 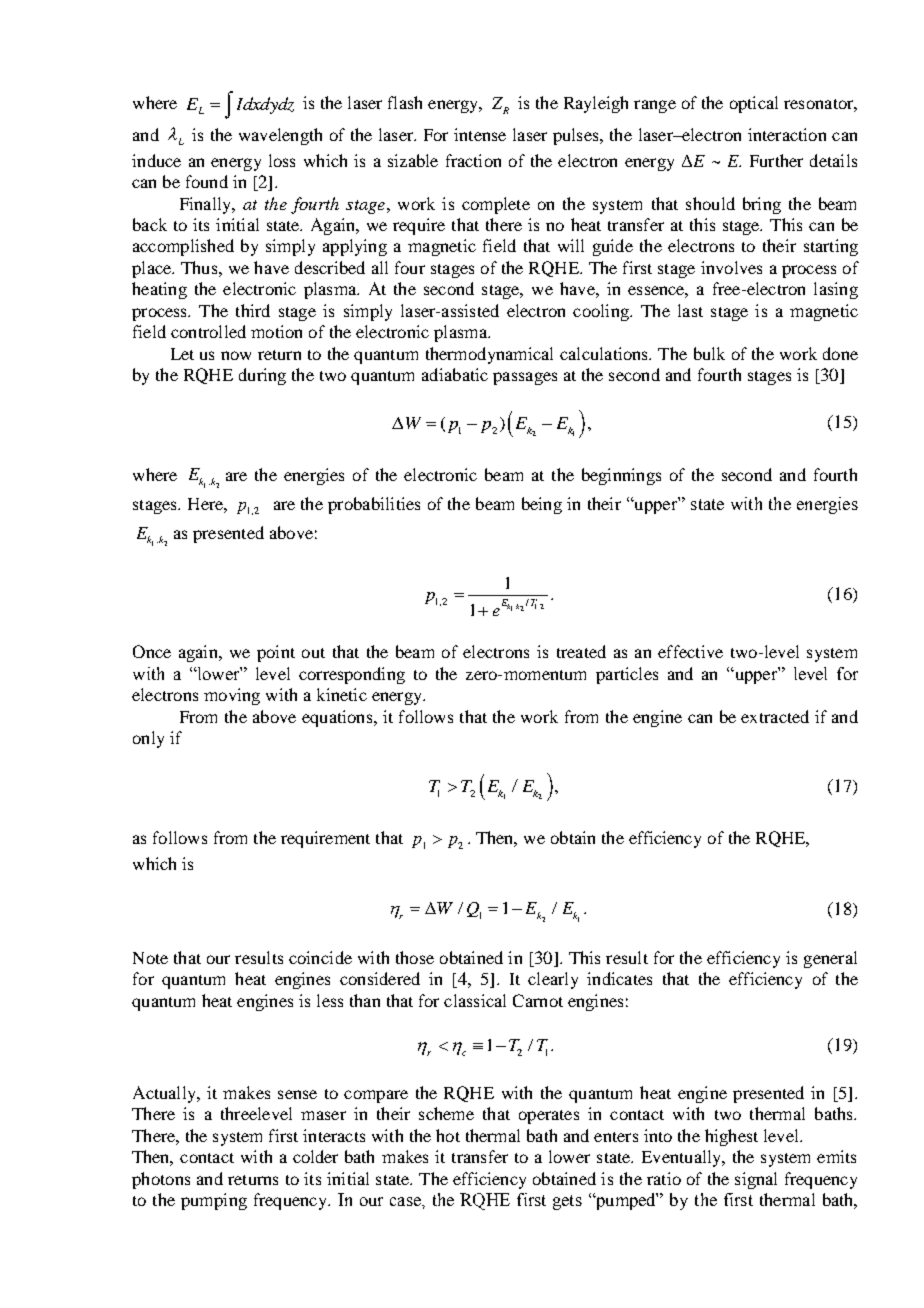 I want to click on signal, so click(x=756, y=1180).
